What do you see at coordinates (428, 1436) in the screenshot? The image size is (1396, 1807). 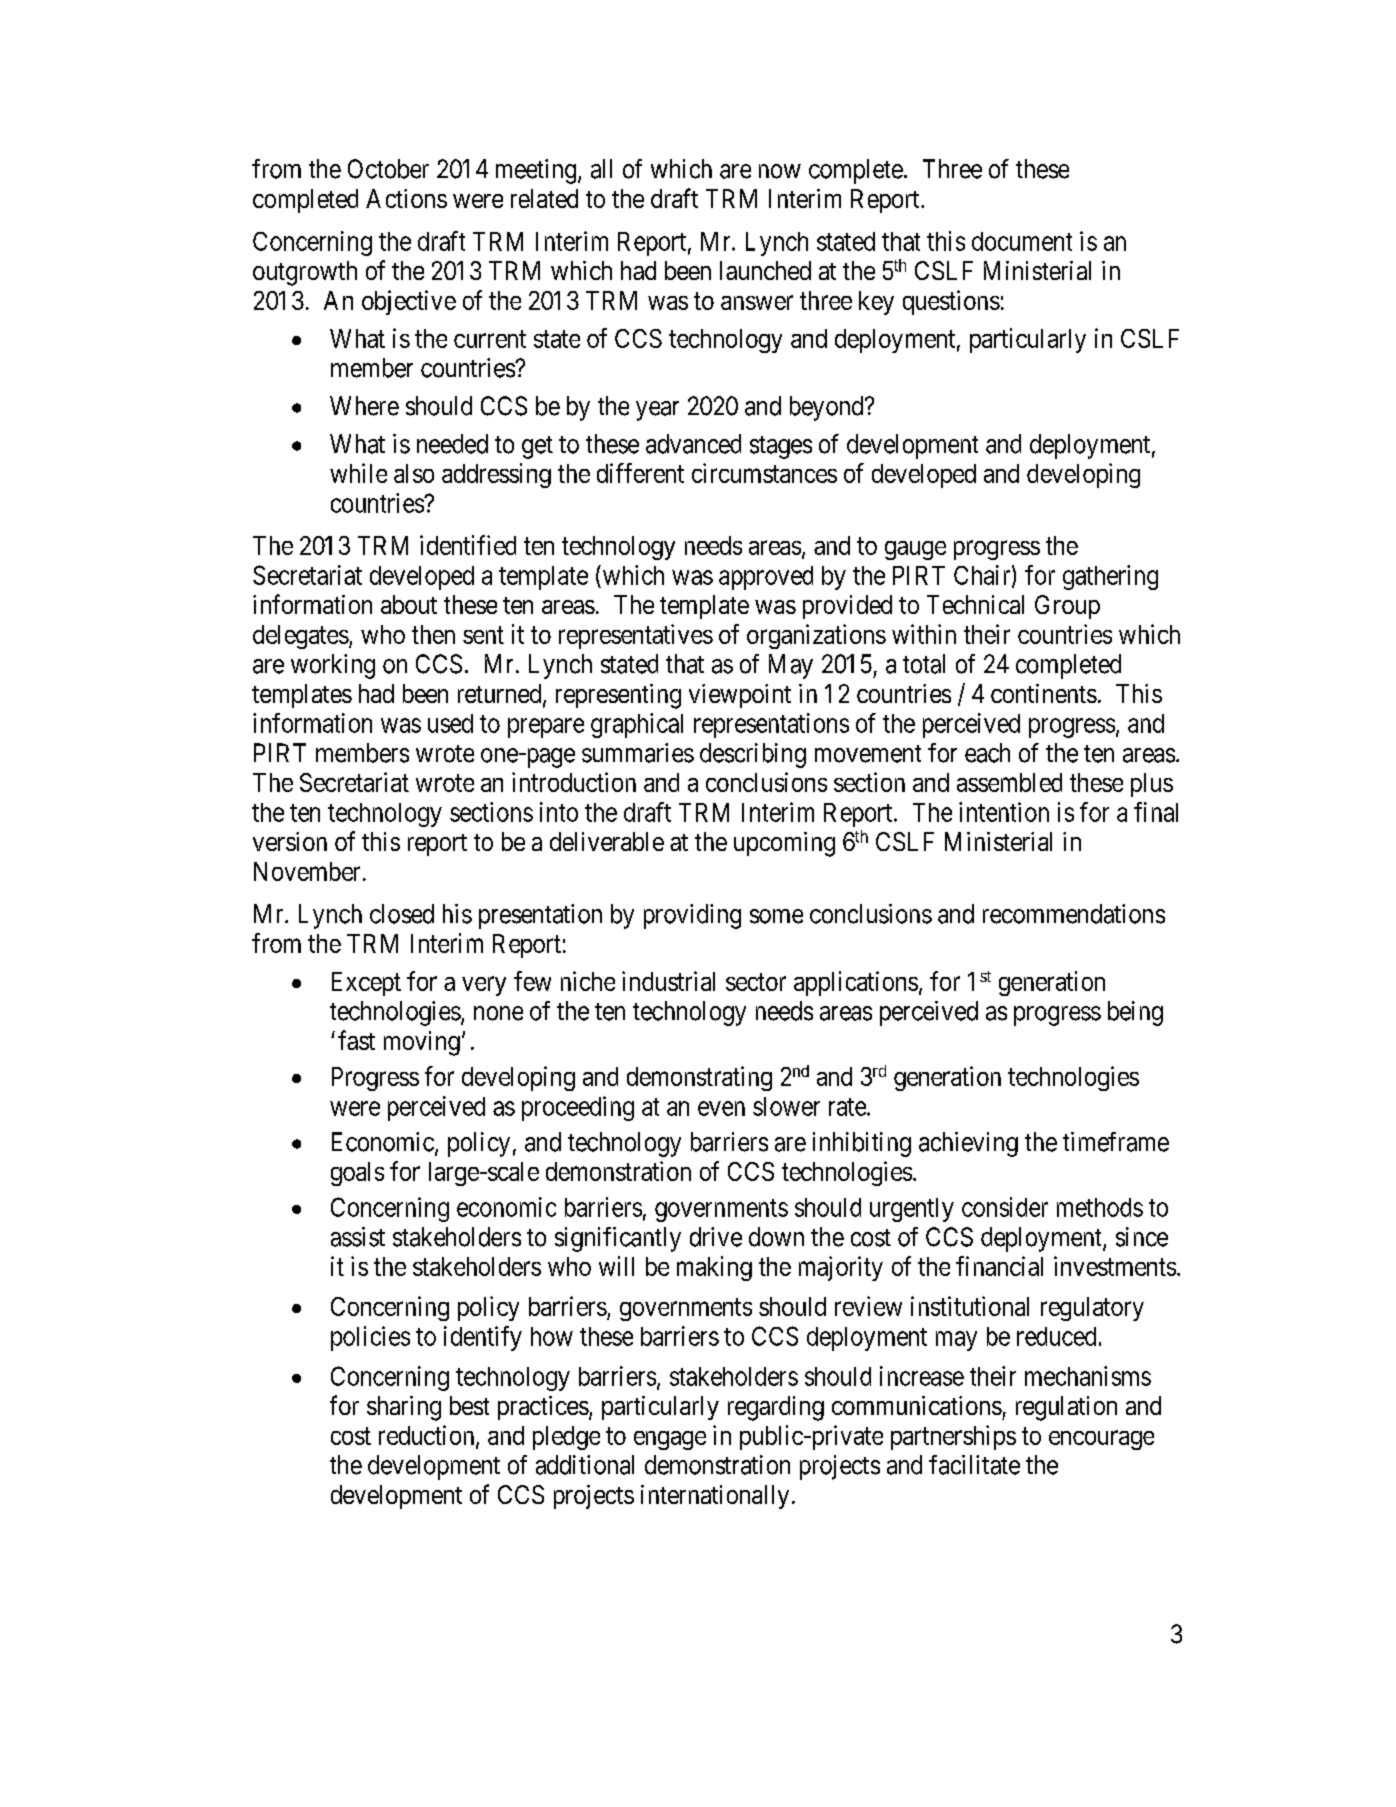 I see `reduction` at bounding box center [428, 1436].
